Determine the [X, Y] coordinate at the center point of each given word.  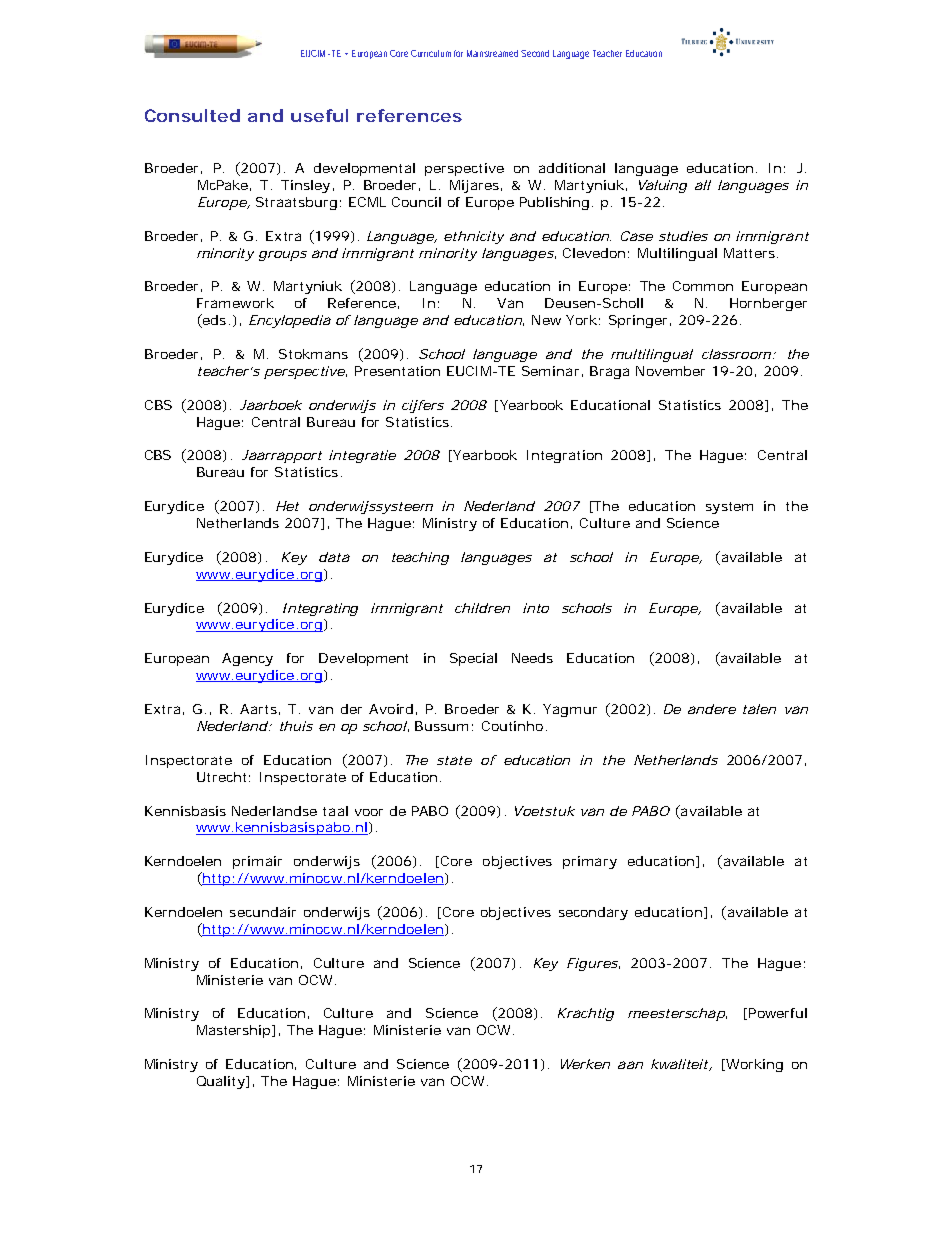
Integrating [320, 609]
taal [335, 811]
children [482, 608]
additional [572, 168]
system [729, 508]
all [703, 185]
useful [319, 115]
